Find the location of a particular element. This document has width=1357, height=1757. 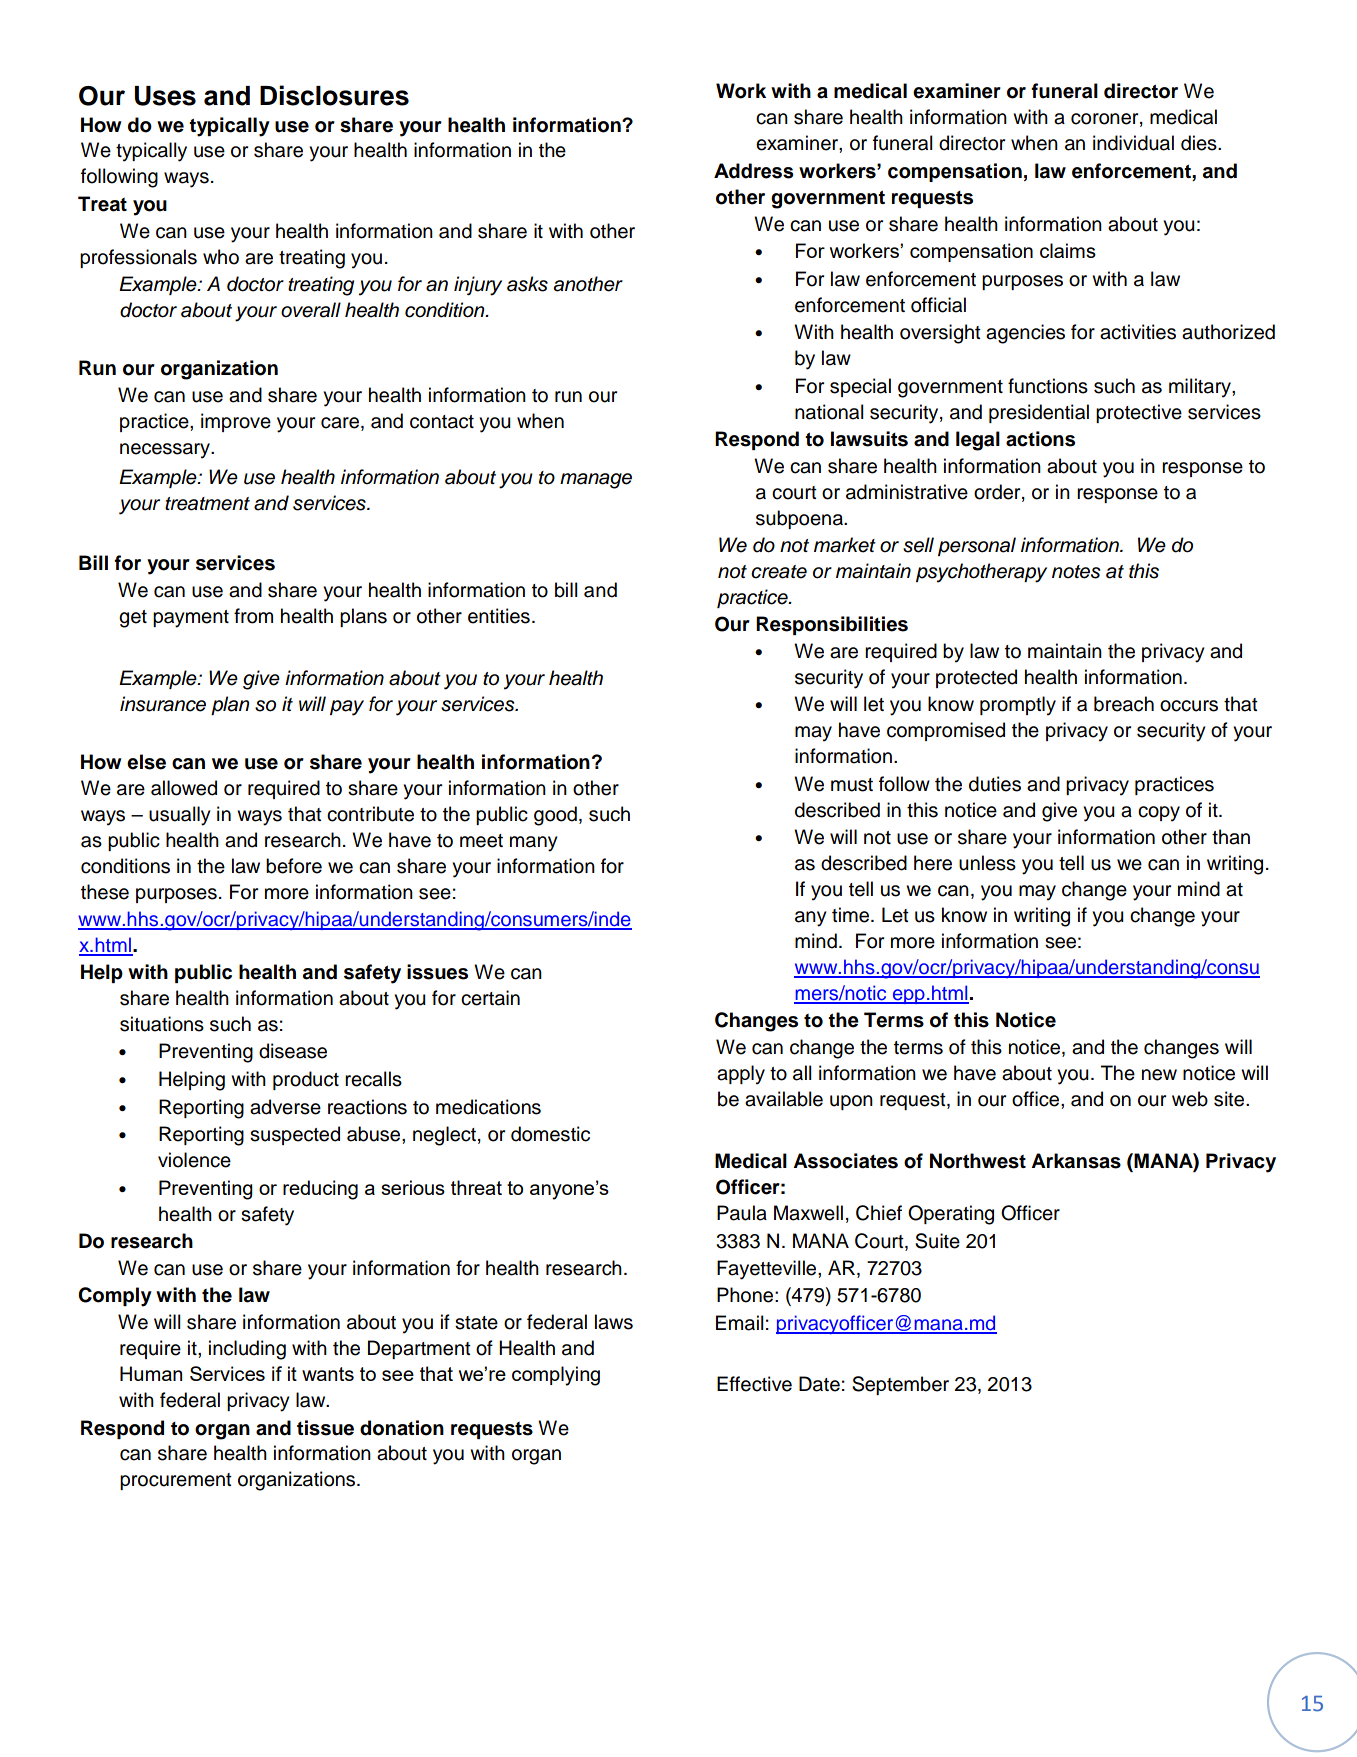

Address is located at coordinates (754, 171).
